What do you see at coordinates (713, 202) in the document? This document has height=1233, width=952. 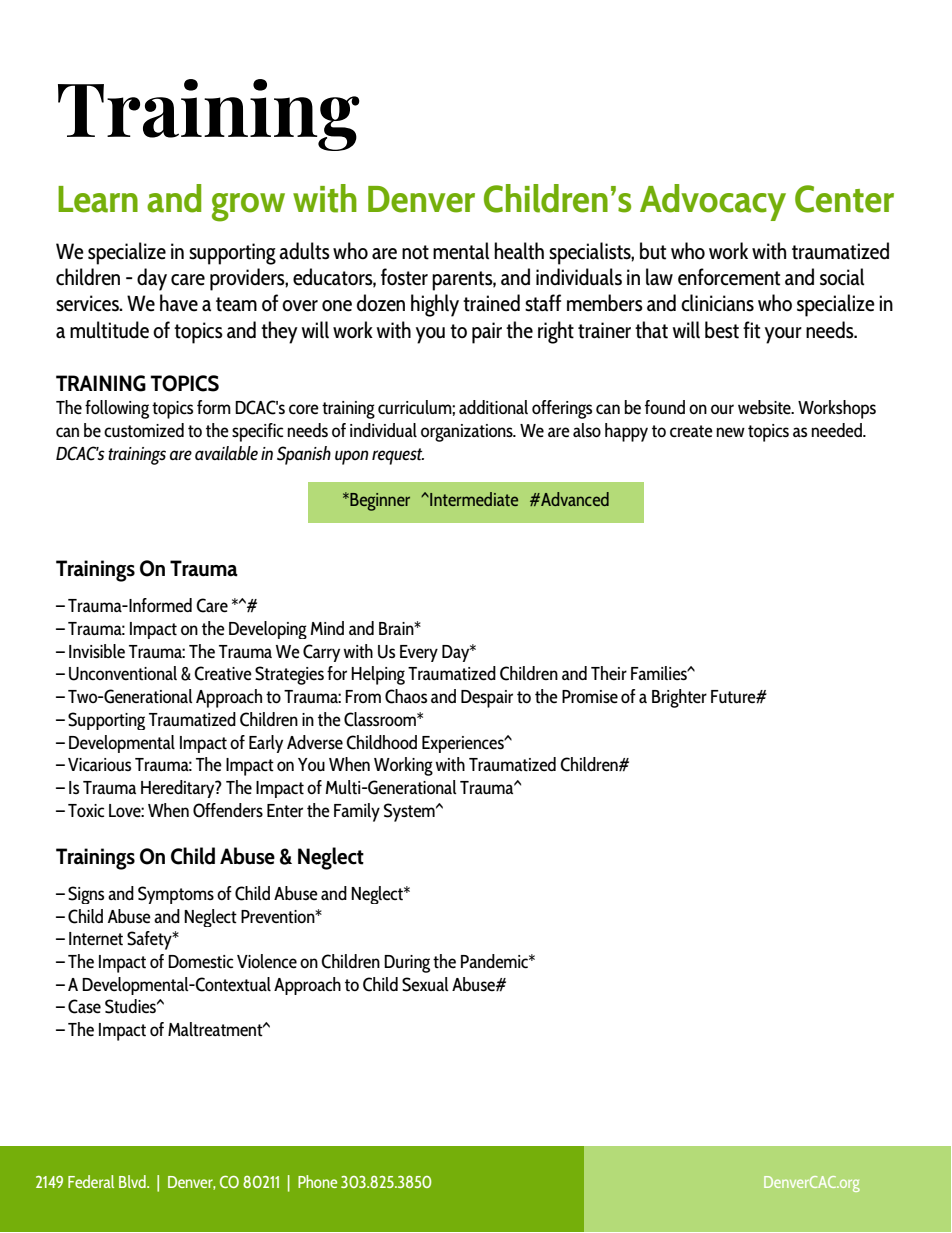 I see `Advocacy` at bounding box center [713, 202].
